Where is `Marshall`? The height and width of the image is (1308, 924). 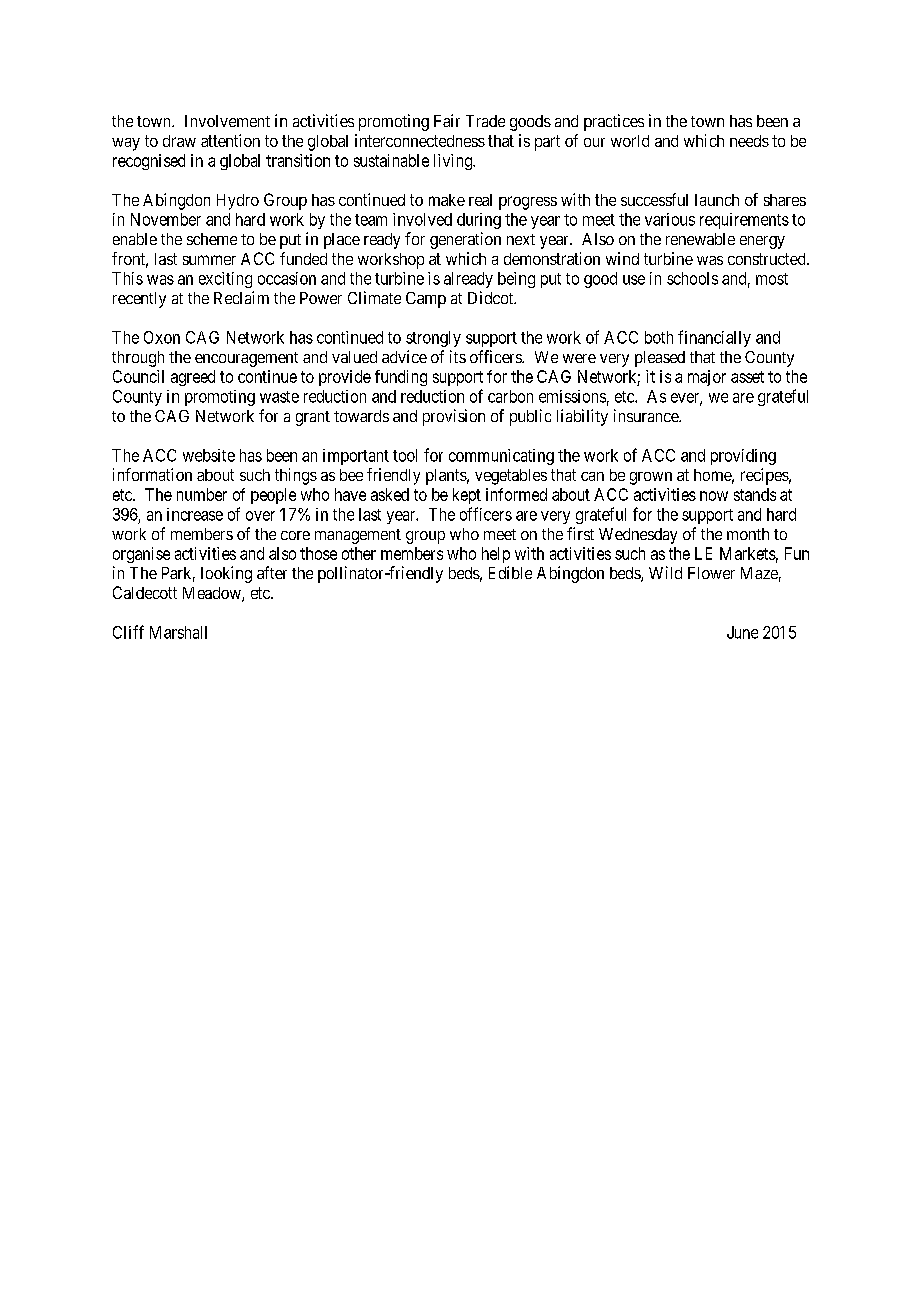 Marshall is located at coordinates (178, 632).
